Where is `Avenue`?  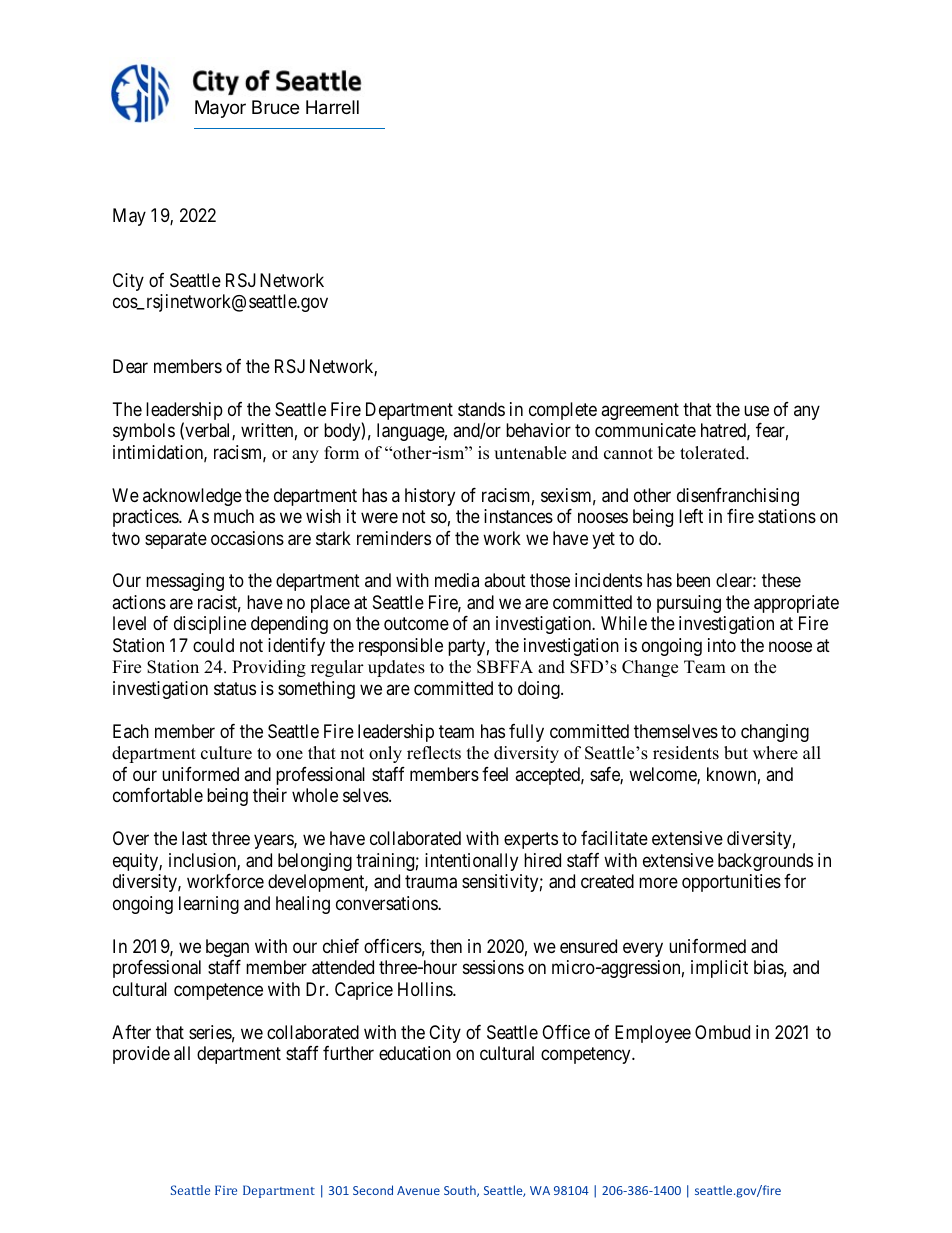 Avenue is located at coordinates (418, 1190).
